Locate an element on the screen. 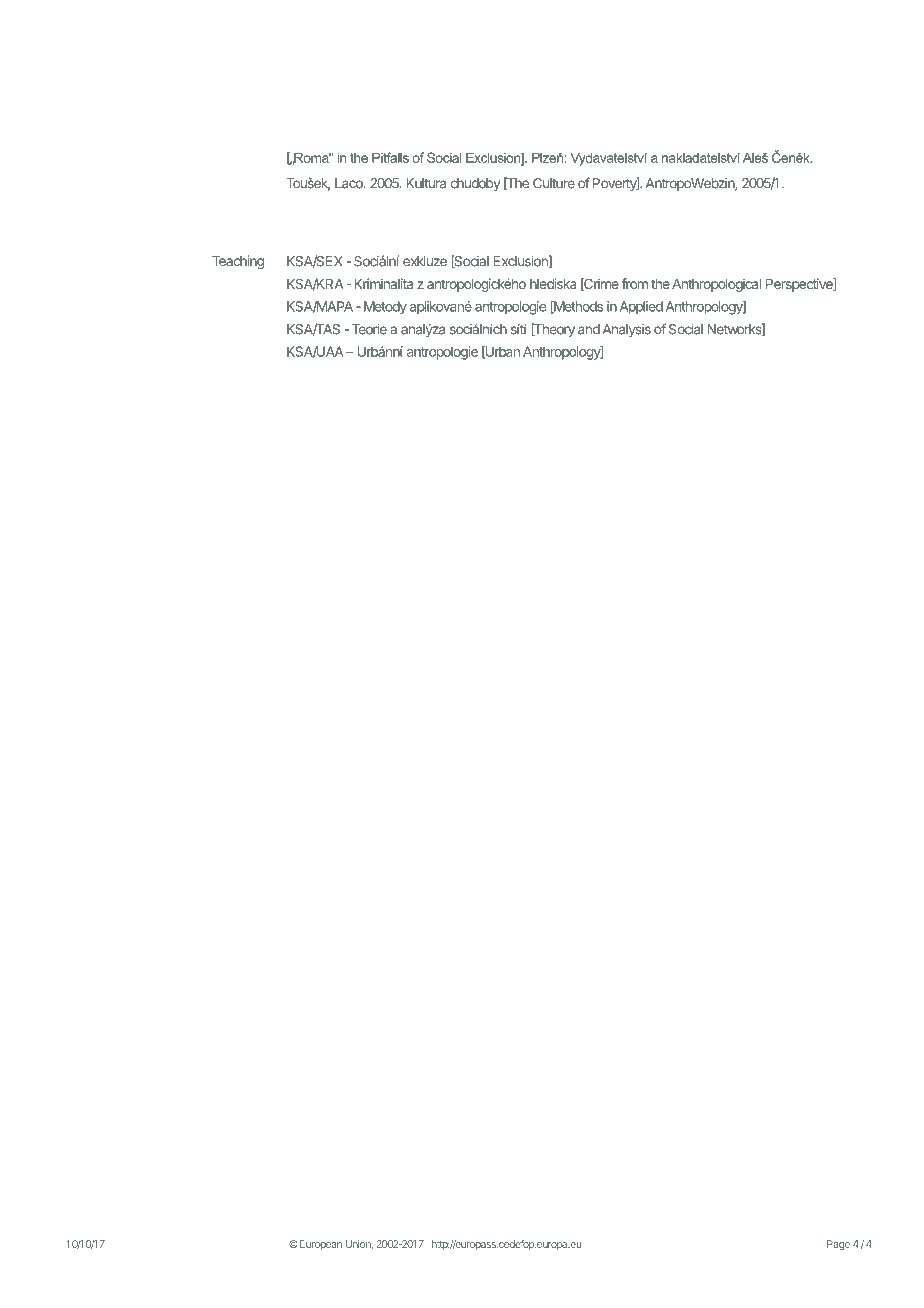 Image resolution: width=924 pixels, height=1308 pixels. and is located at coordinates (589, 329).
